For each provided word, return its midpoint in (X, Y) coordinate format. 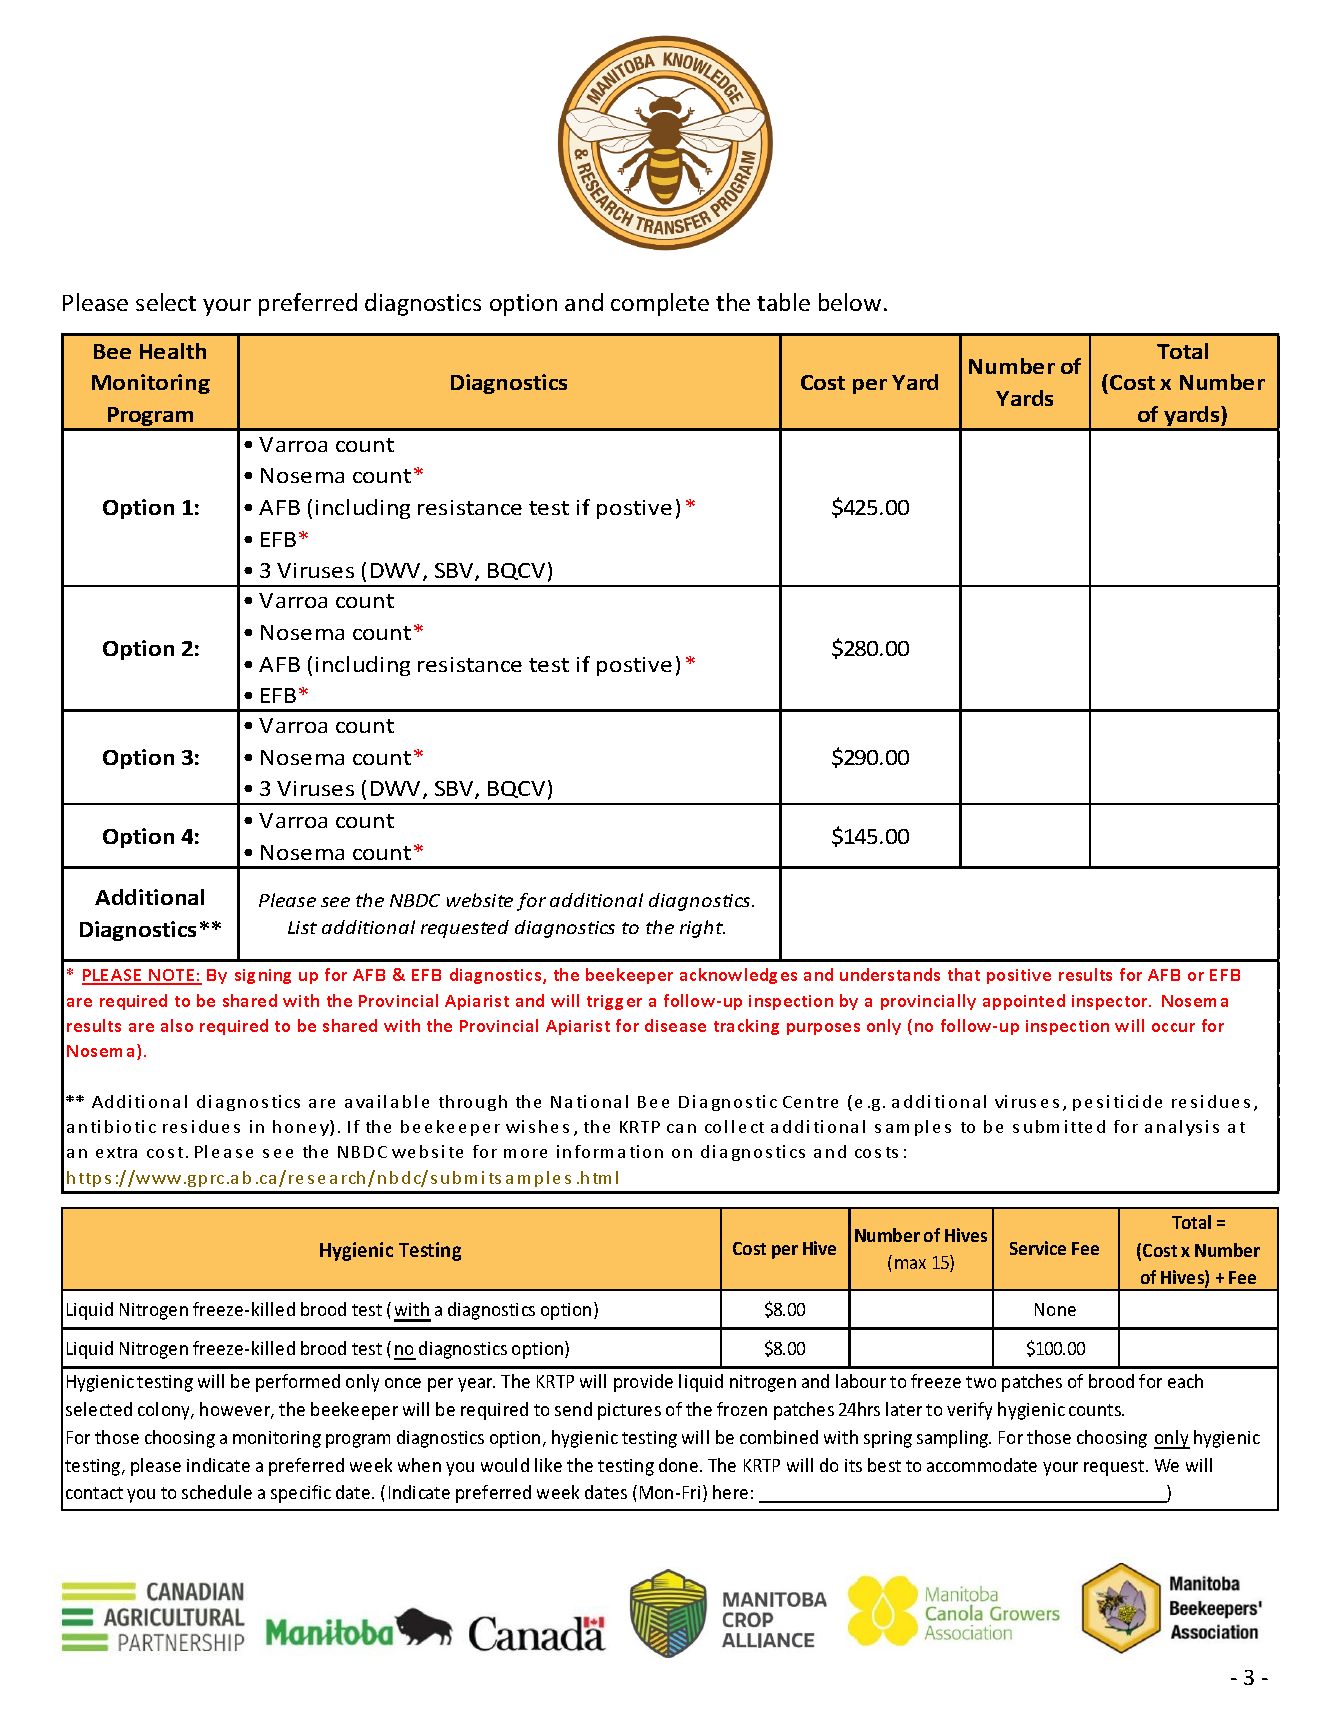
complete (660, 304)
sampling (954, 1439)
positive (1019, 976)
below (850, 302)
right (702, 929)
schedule (217, 1492)
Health (173, 351)
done (678, 1465)
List (302, 927)
